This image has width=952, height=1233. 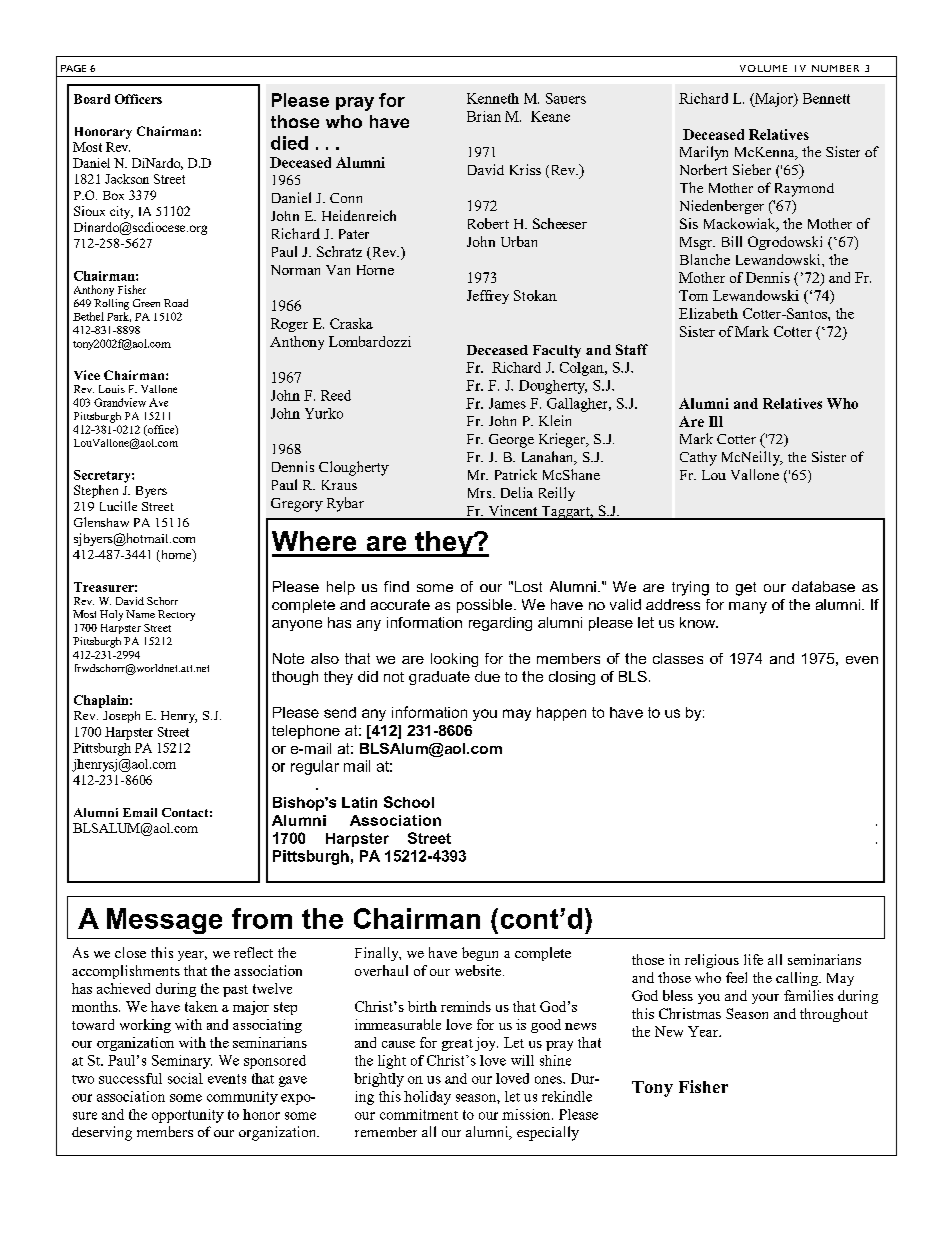 What do you see at coordinates (176, 615) in the image?
I see `Rectory` at bounding box center [176, 615].
